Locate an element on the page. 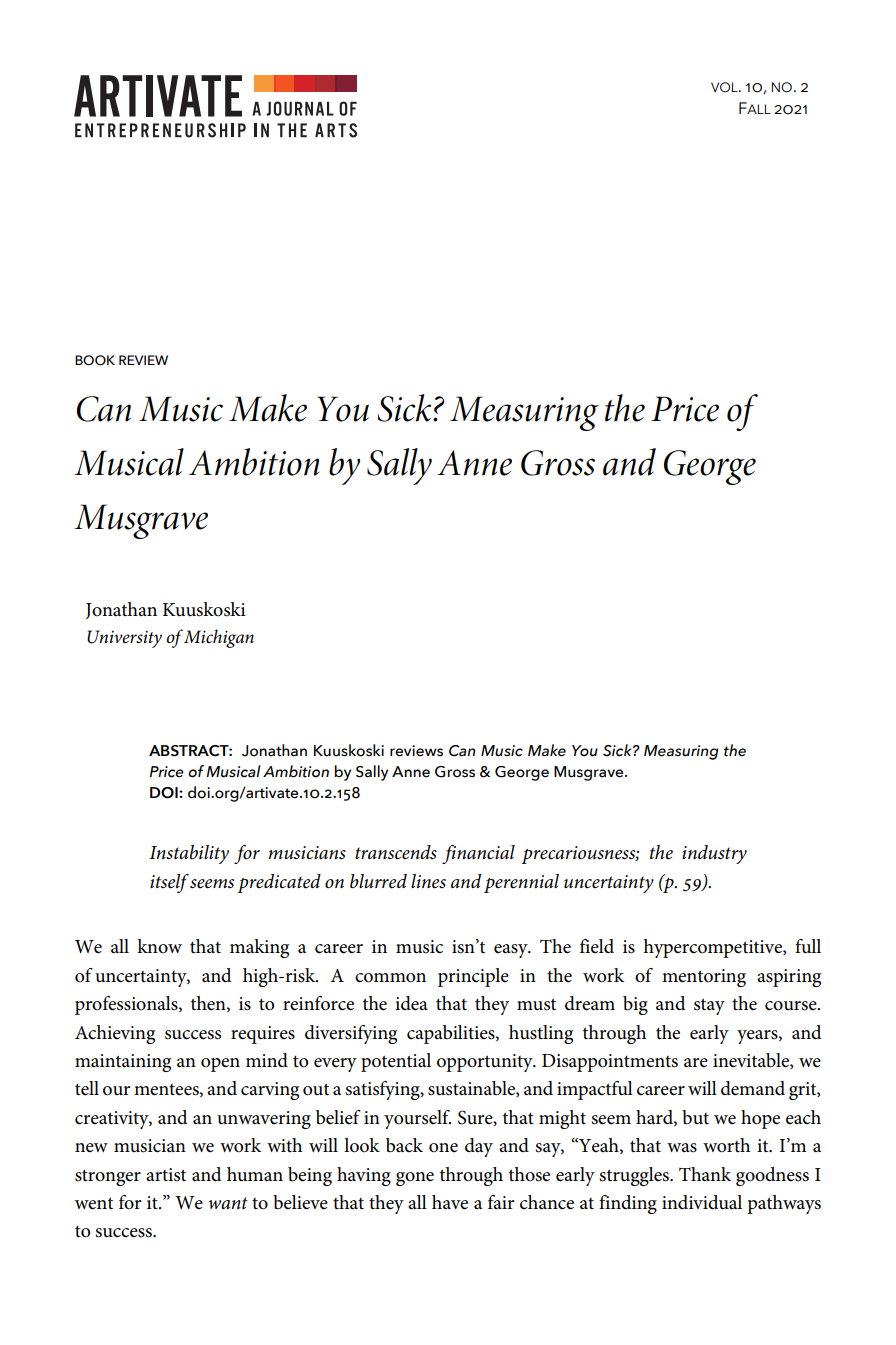  Instability is located at coordinates (189, 854).
